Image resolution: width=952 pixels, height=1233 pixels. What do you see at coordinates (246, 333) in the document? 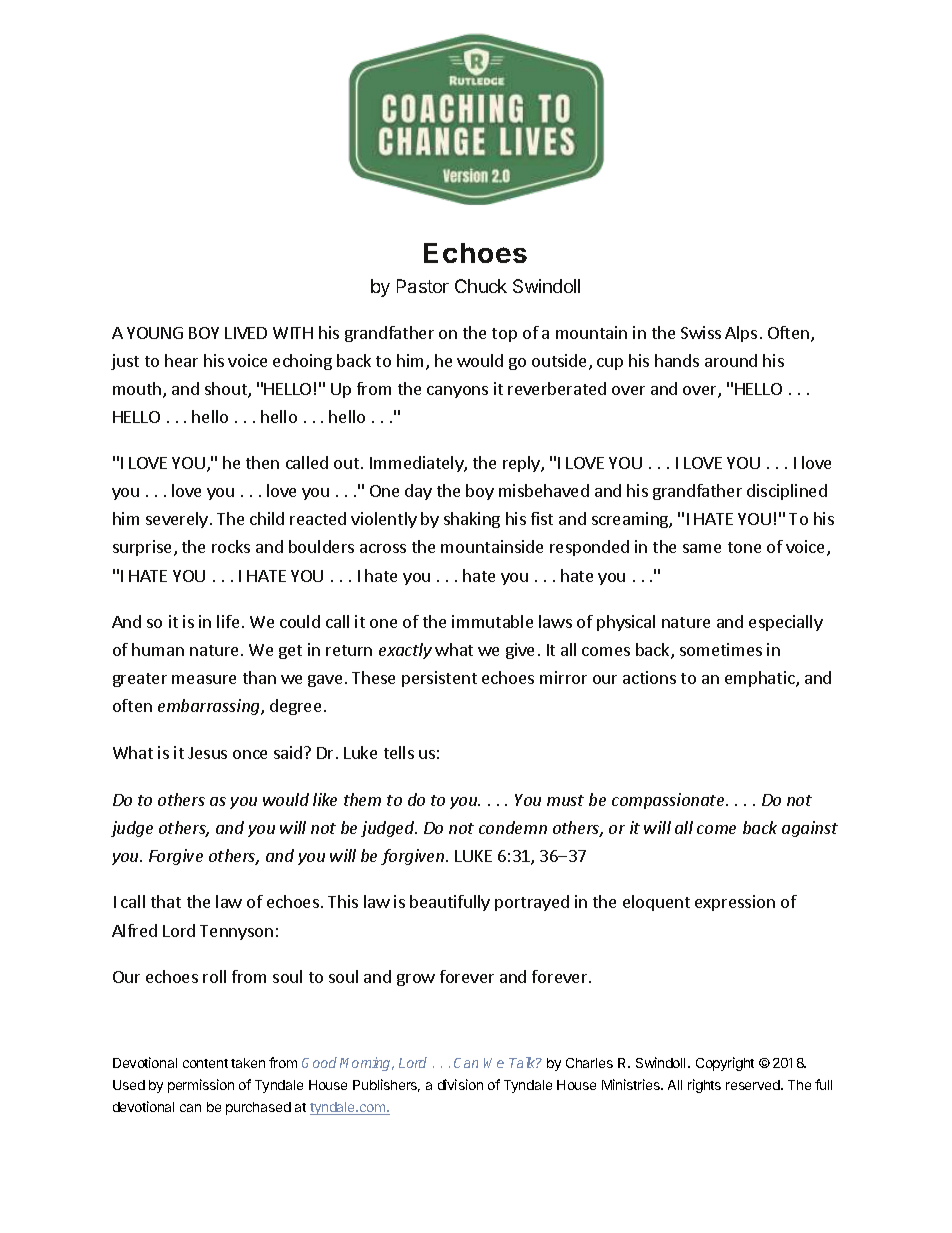
I see `LIVED` at bounding box center [246, 333].
